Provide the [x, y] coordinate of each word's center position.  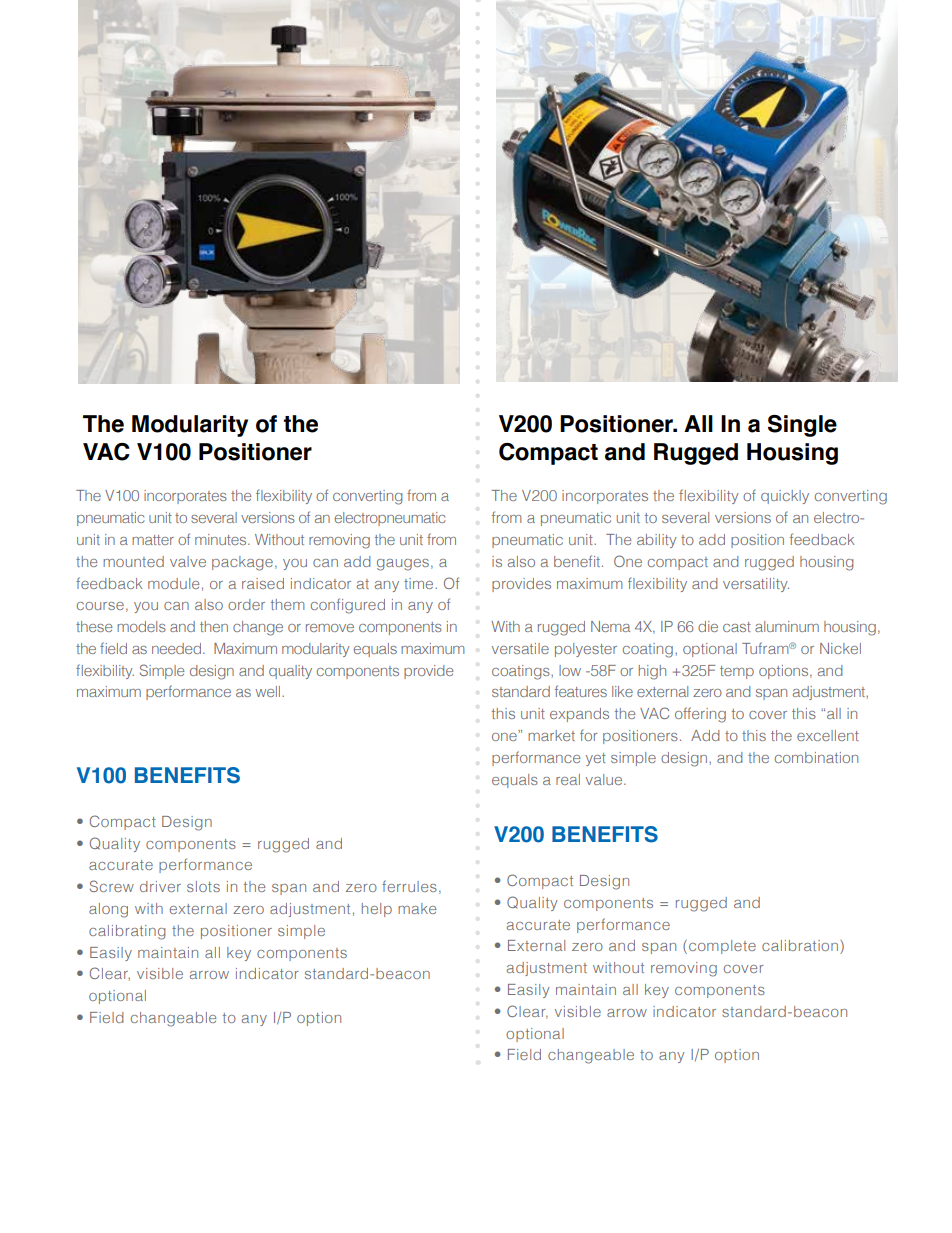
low [570, 670]
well [269, 691]
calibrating [127, 932]
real [568, 779]
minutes [222, 539]
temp [737, 672]
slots [203, 886]
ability [657, 541]
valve [188, 561]
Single [802, 426]
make [417, 908]
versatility [756, 585]
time [420, 583]
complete [722, 947]
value [605, 779]
